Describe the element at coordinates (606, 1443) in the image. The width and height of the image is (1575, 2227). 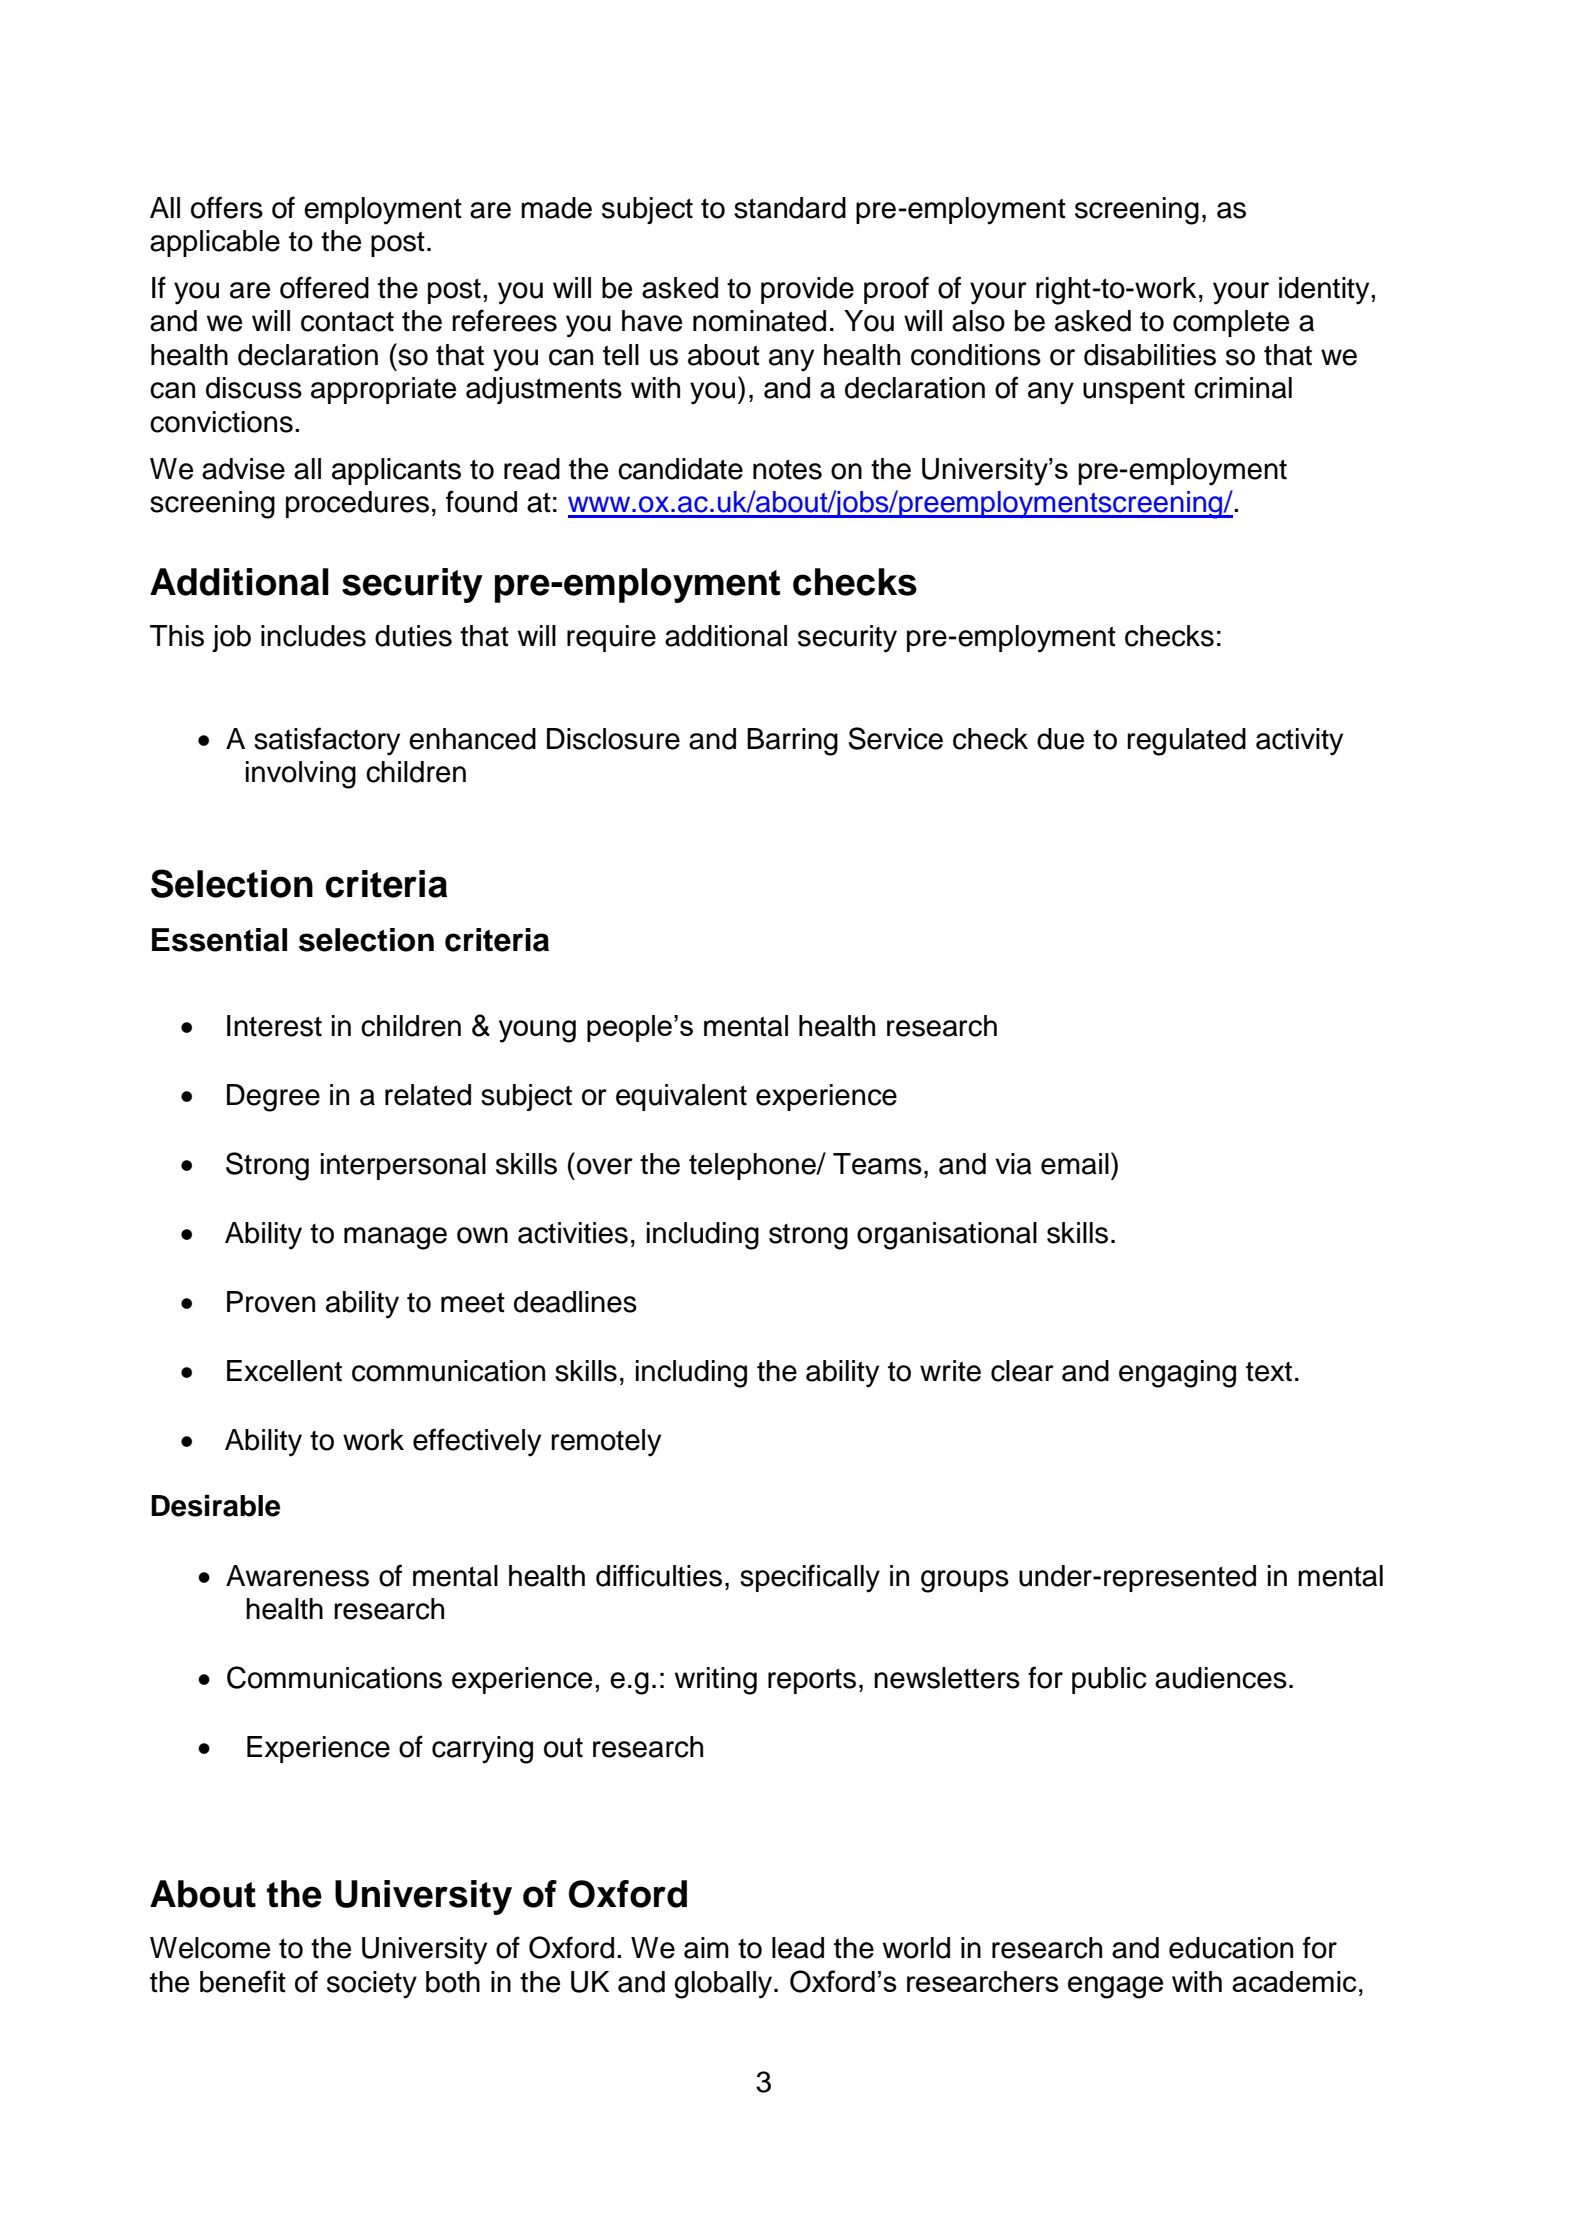
I see `remotely` at that location.
